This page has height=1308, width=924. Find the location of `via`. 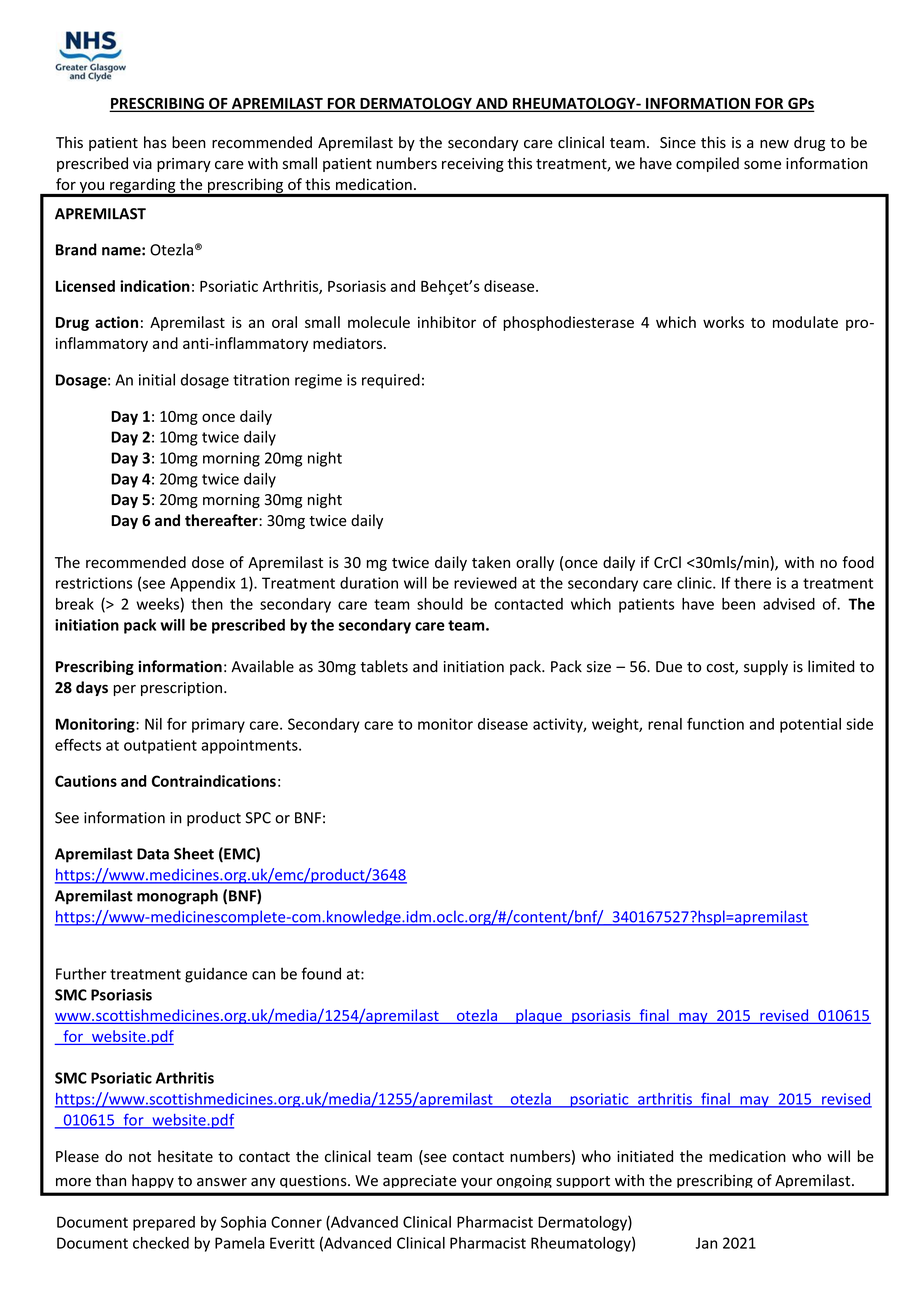

via is located at coordinates (142, 163).
